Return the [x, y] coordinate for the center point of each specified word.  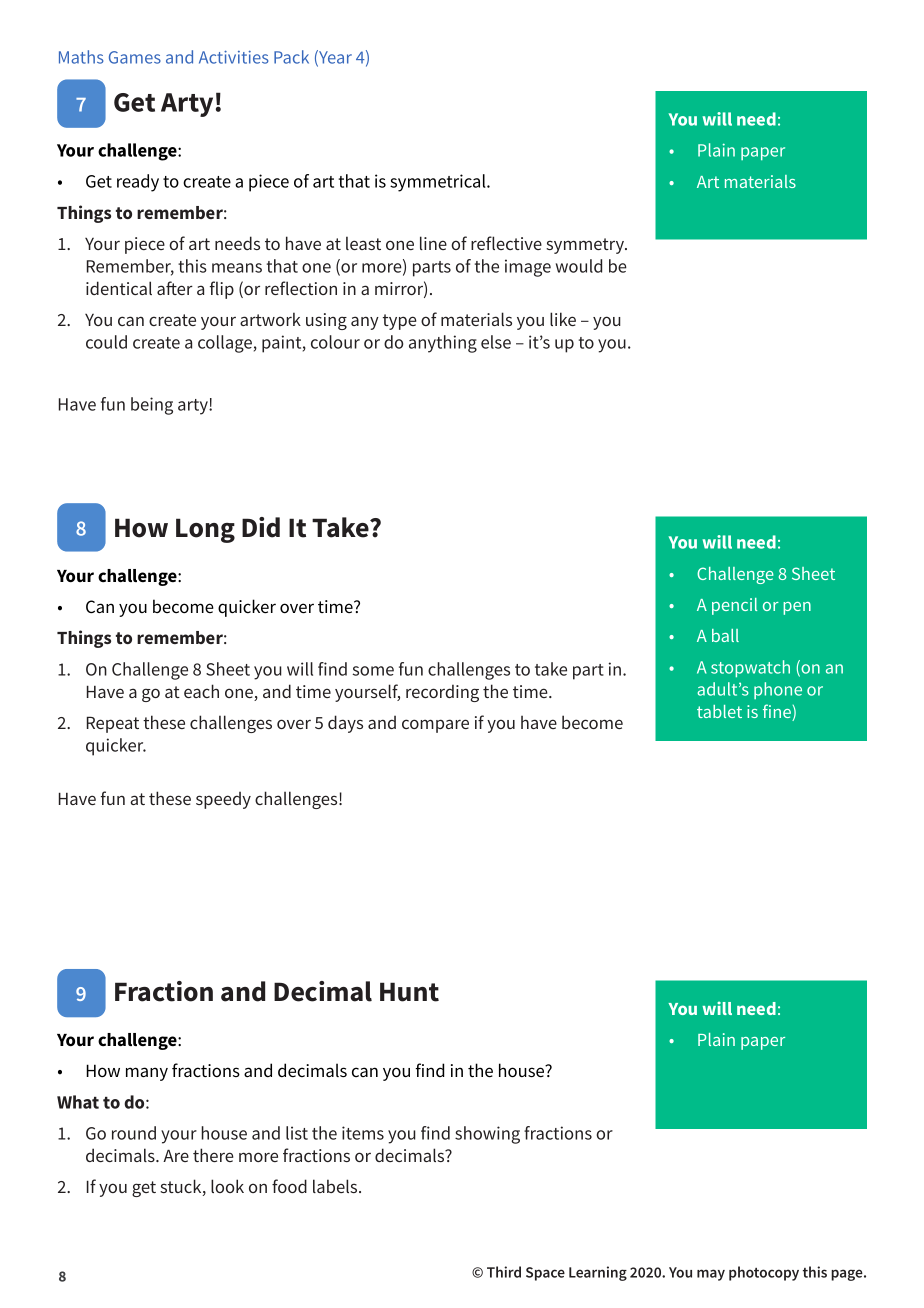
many [147, 1074]
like [563, 319]
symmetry [586, 246]
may [711, 1275]
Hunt [409, 992]
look [227, 1186]
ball [725, 635]
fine [778, 712]
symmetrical [439, 183]
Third [504, 1272]
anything [443, 344]
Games [135, 57]
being [152, 406]
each [201, 691]
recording [442, 693]
